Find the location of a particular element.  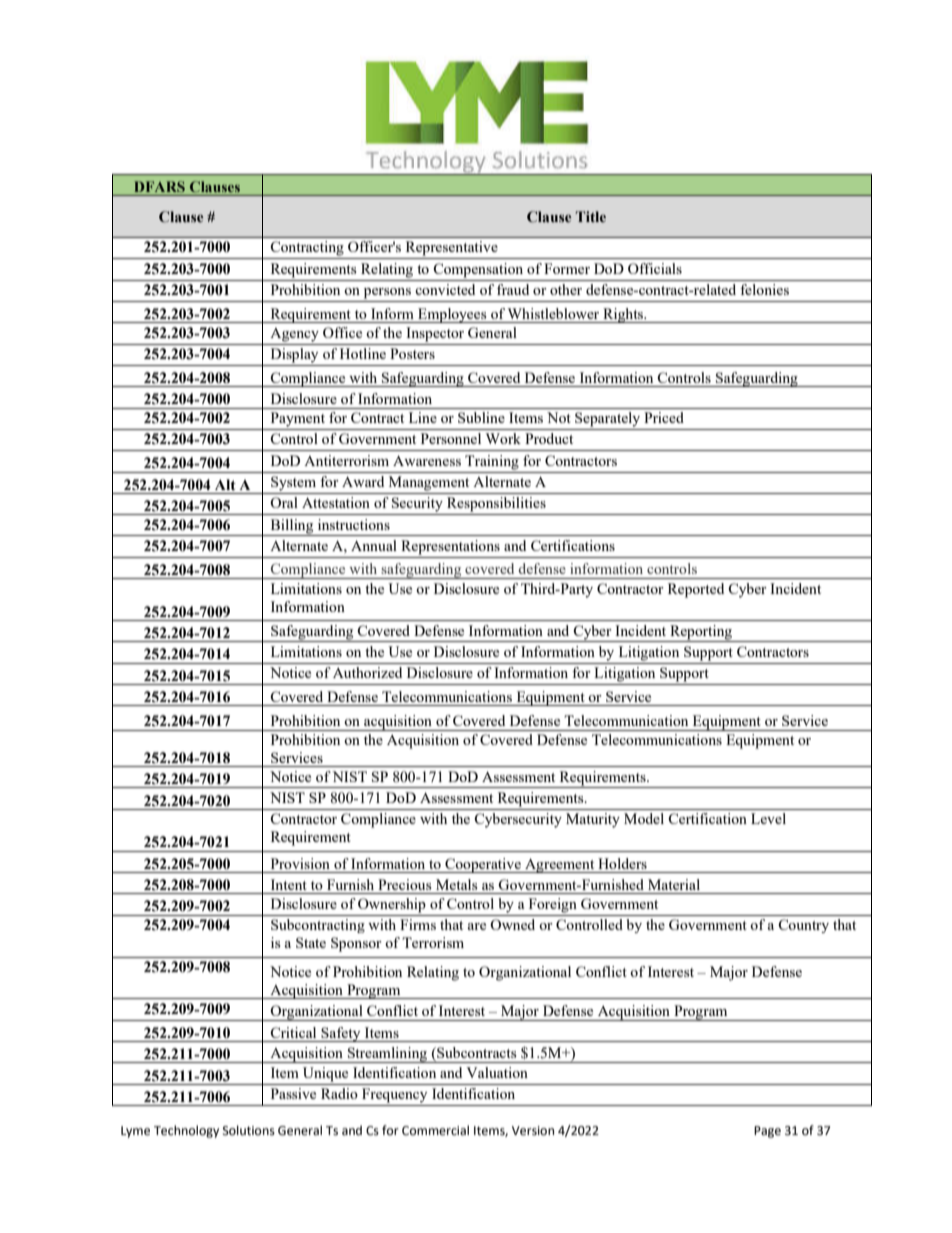

Authorized is located at coordinates (367, 672).
